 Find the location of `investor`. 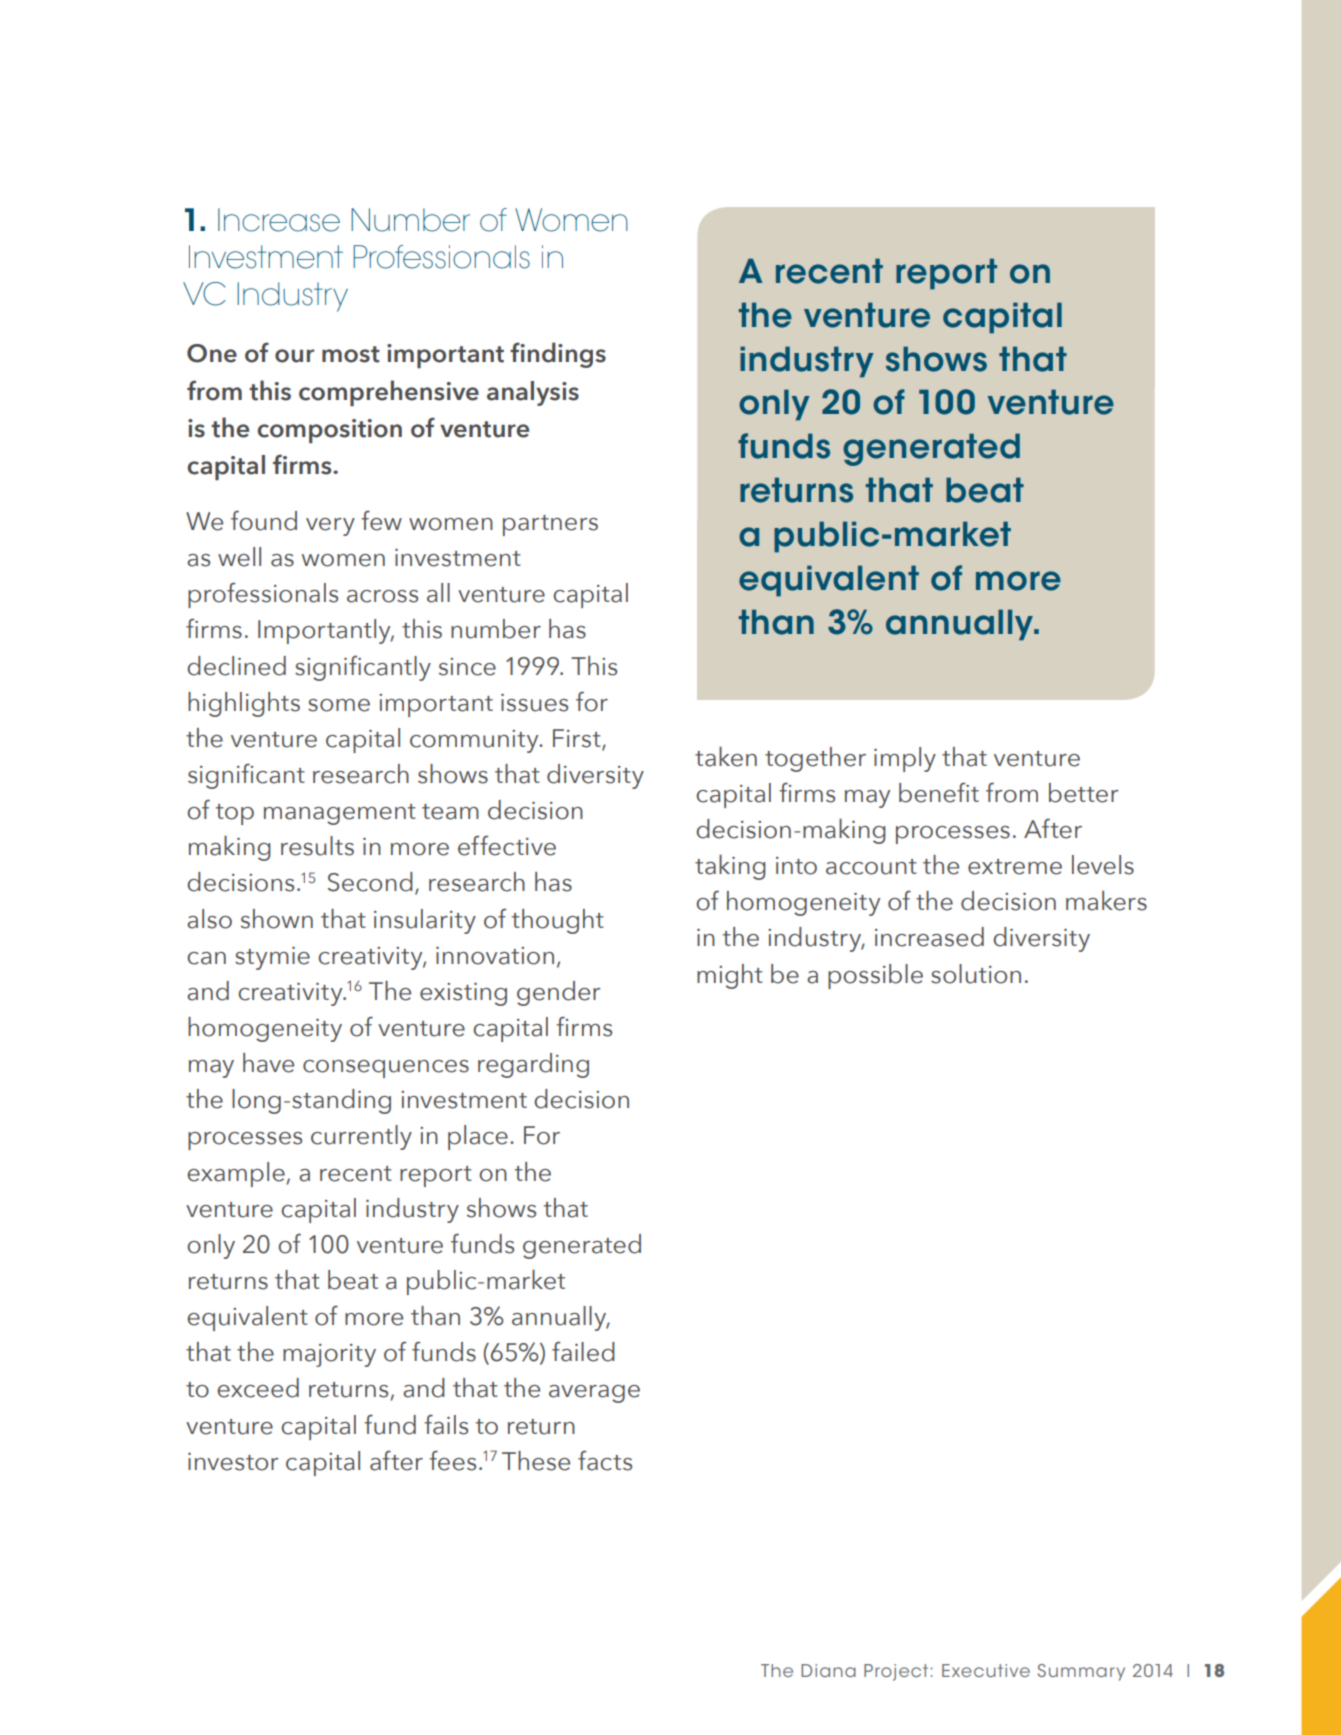

investor is located at coordinates (233, 1462).
